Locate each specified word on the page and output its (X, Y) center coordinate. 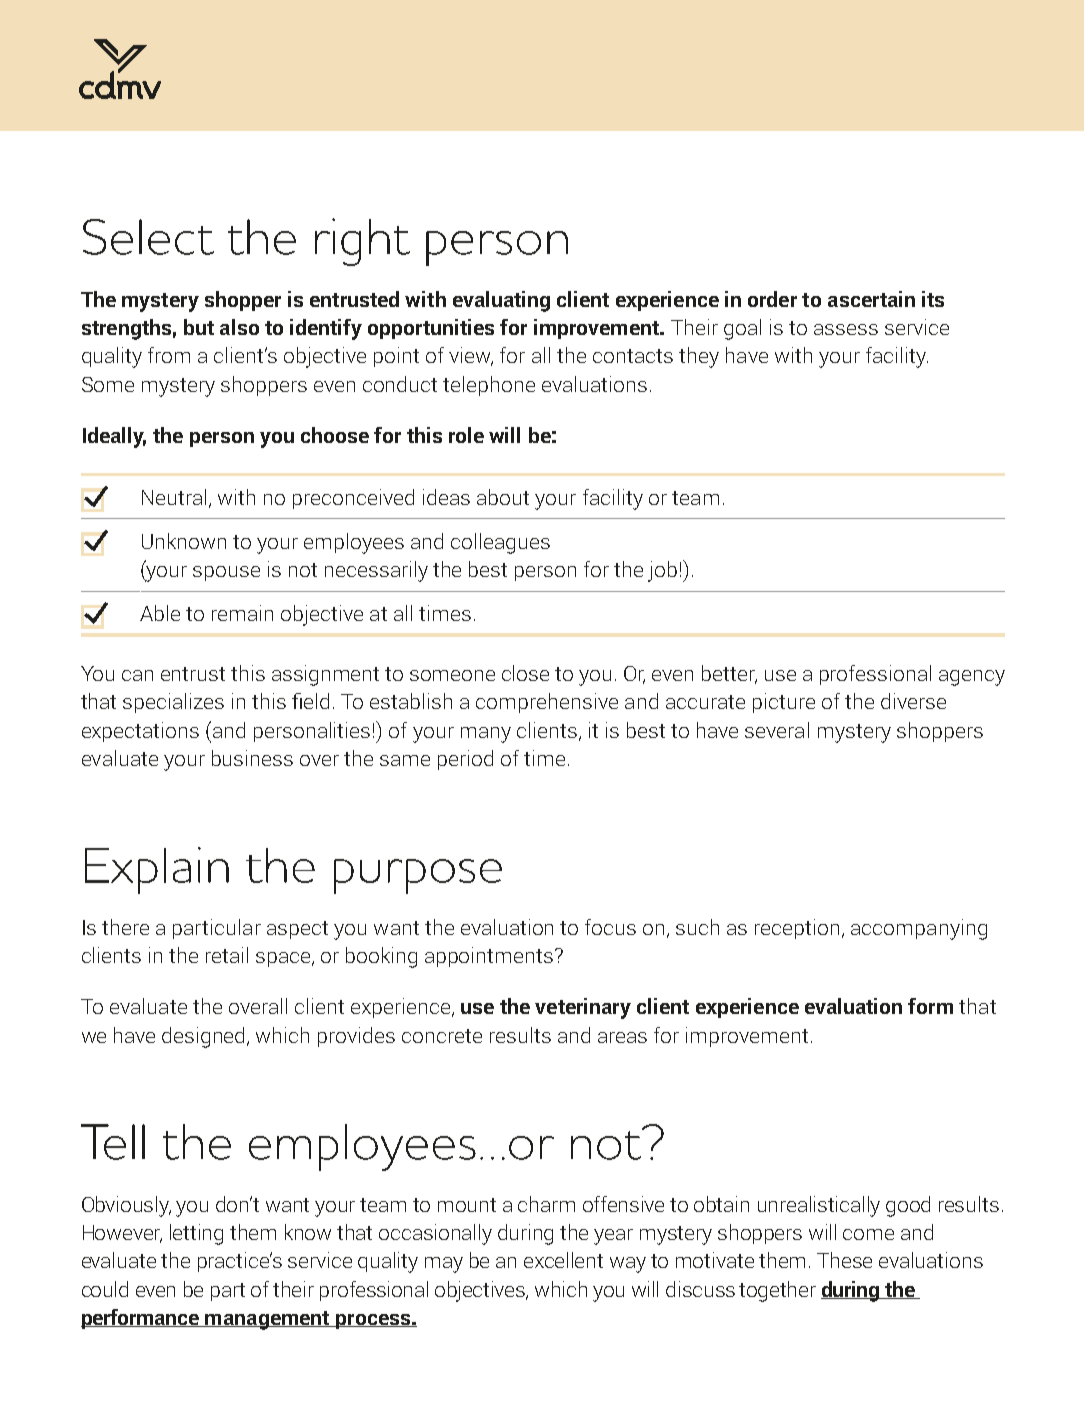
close (525, 673)
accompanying (919, 929)
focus (610, 927)
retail (227, 955)
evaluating (501, 301)
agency (972, 678)
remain (242, 613)
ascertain (871, 299)
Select (148, 237)
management (267, 1320)
